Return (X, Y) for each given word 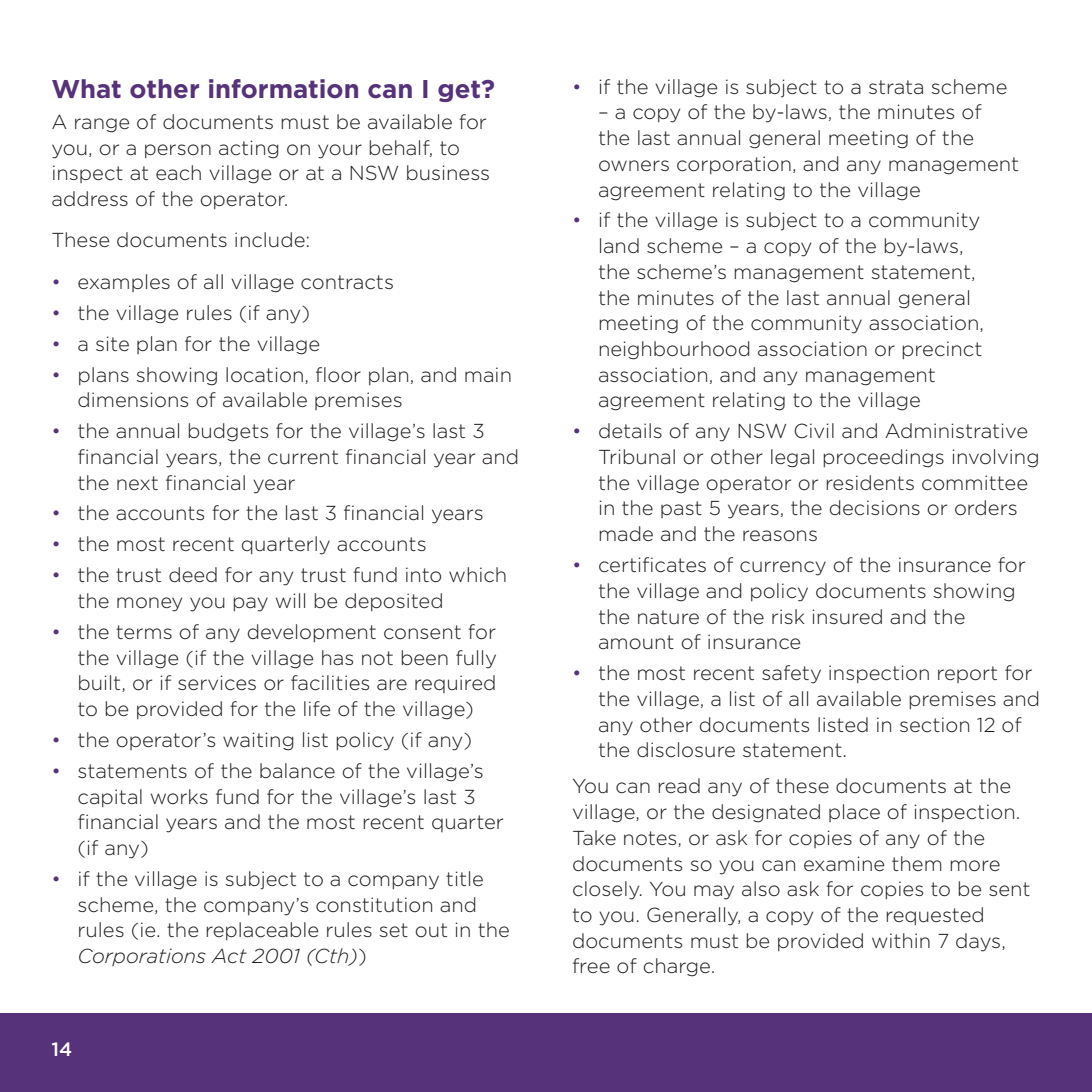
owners (634, 166)
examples (124, 283)
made (626, 533)
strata (896, 87)
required (455, 684)
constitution (374, 905)
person (178, 151)
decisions (875, 508)
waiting (258, 741)
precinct (942, 350)
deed (193, 574)
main (488, 374)
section (934, 725)
